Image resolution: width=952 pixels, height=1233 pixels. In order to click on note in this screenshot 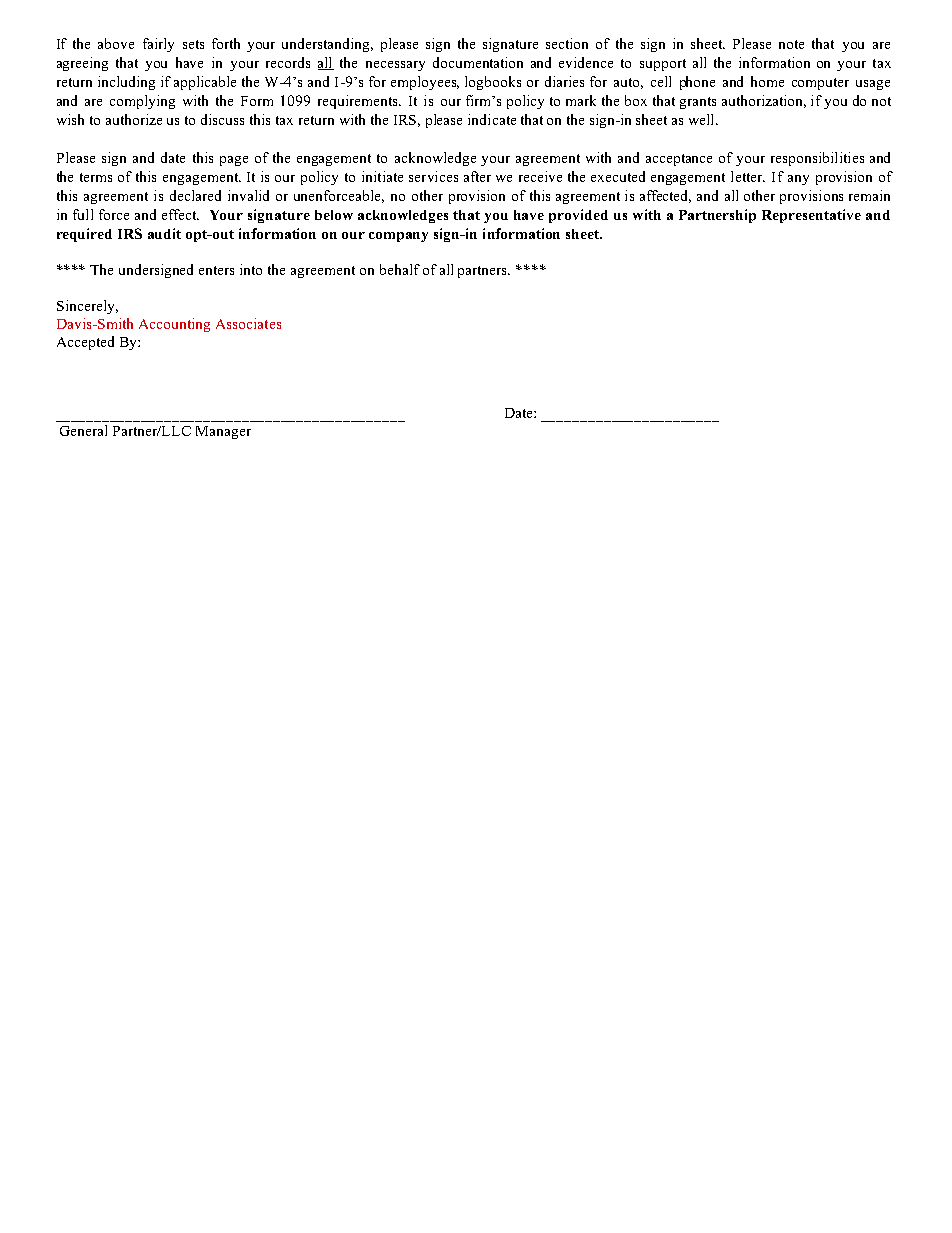, I will do `click(791, 44)`.
